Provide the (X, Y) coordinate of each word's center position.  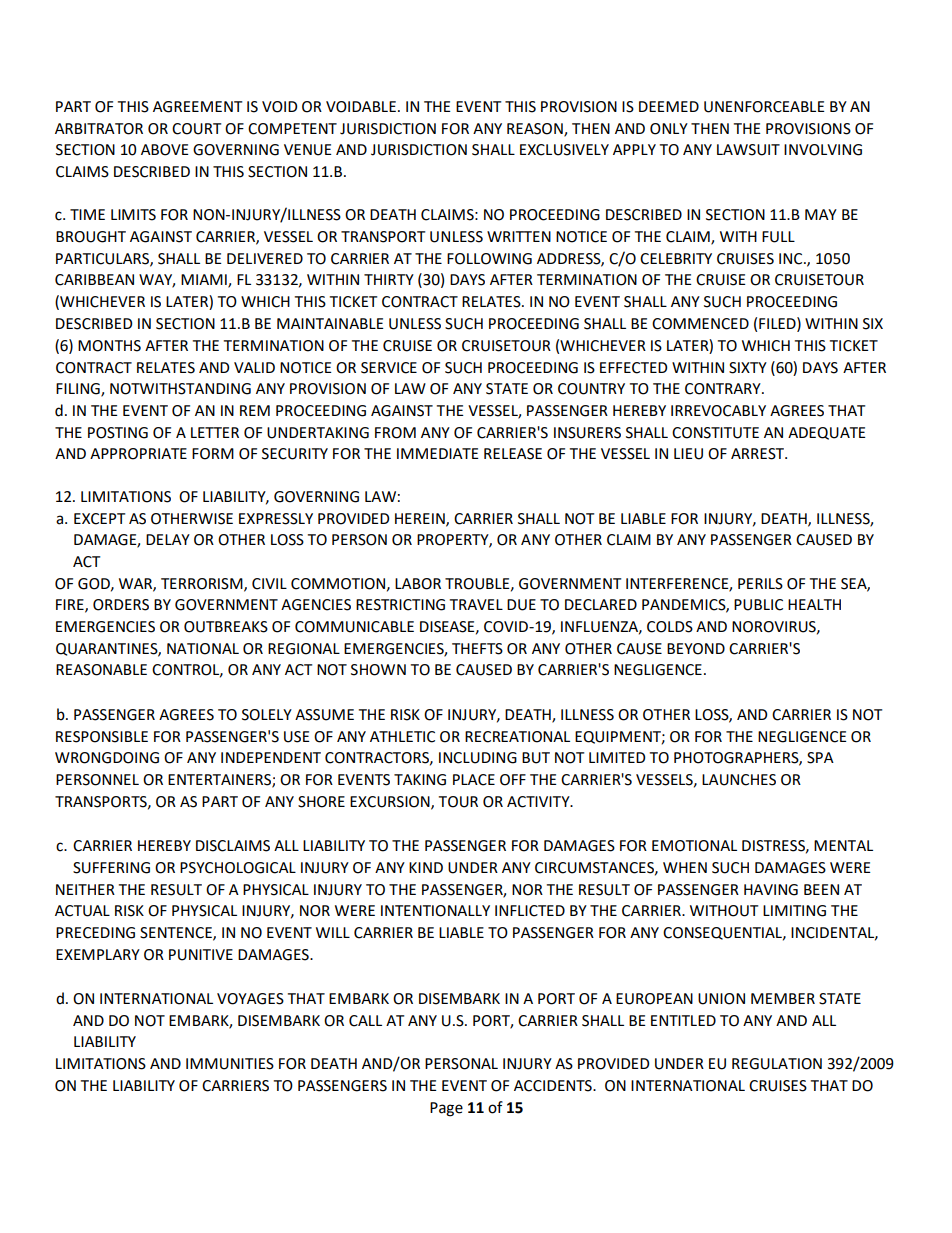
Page (446, 1109)
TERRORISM (203, 584)
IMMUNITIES (230, 1064)
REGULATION (777, 1064)
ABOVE (165, 150)
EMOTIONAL (694, 846)
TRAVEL (476, 604)
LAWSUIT (748, 150)
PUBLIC (758, 605)
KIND (426, 867)
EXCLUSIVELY (564, 150)
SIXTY (748, 368)
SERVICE (389, 368)
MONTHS (109, 346)
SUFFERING (111, 868)
